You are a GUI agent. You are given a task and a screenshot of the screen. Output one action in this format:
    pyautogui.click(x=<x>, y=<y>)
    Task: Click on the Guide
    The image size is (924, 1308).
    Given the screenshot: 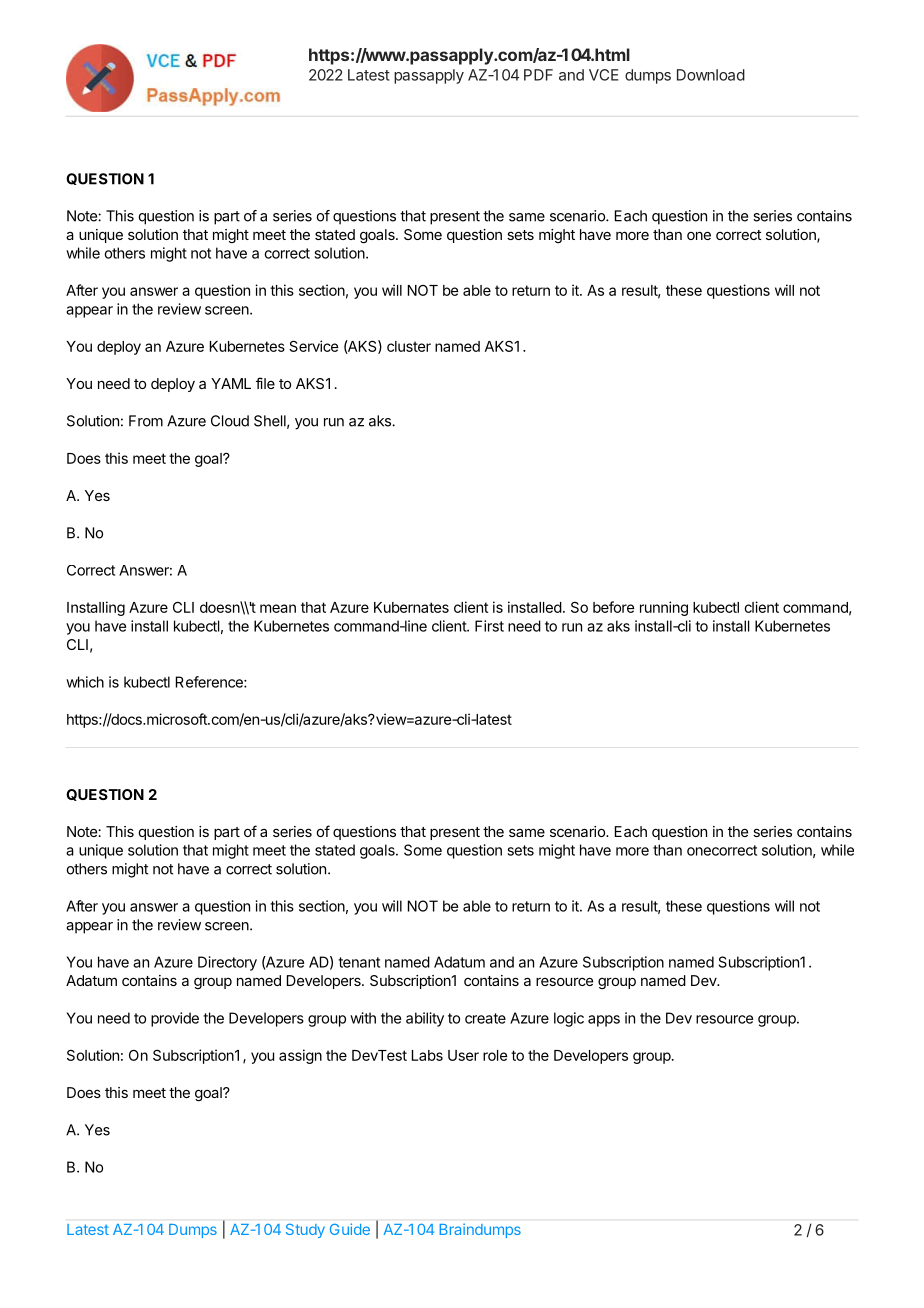 What is the action you would take?
    pyautogui.click(x=350, y=1229)
